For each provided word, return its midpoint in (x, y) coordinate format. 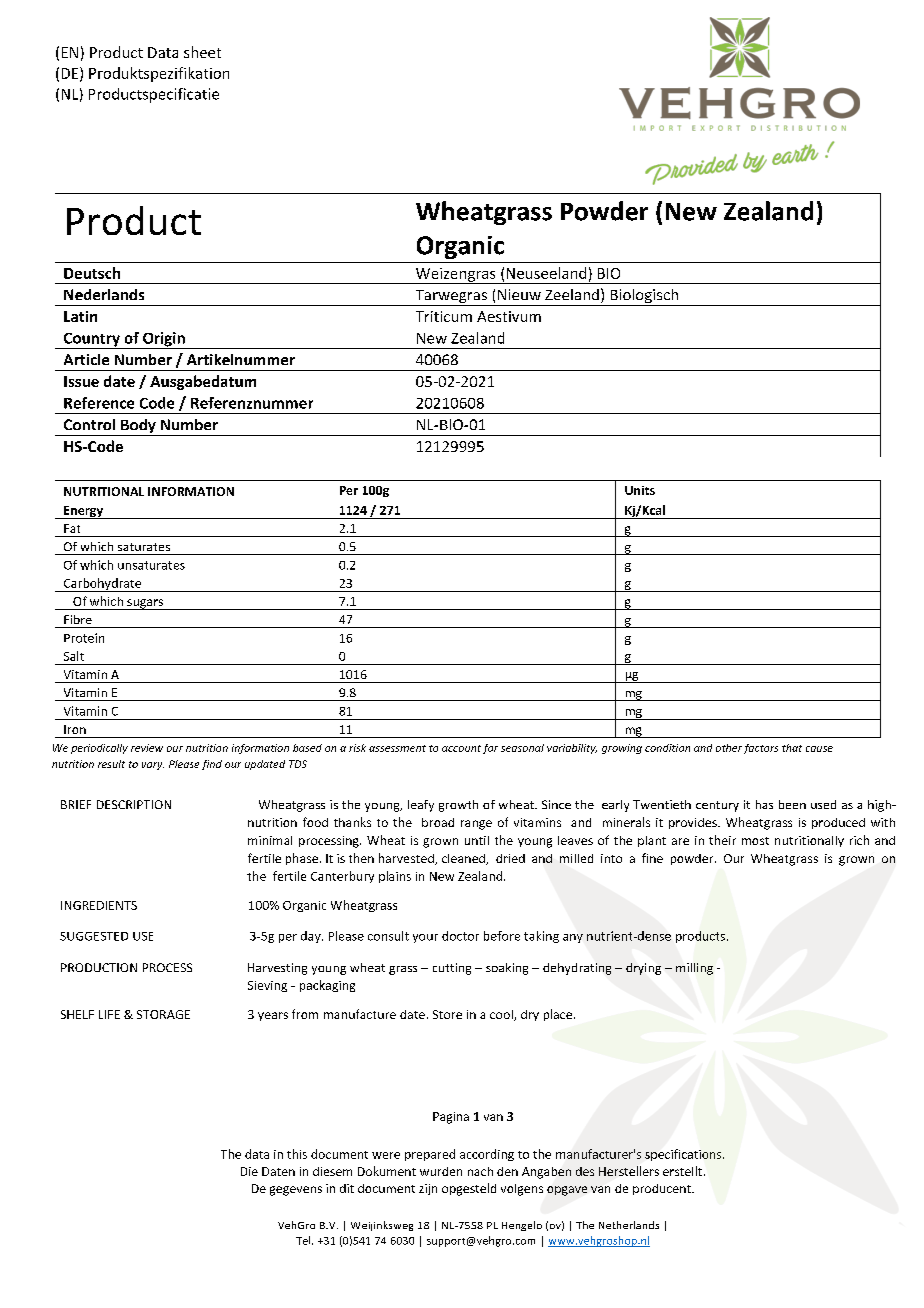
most (755, 841)
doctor (460, 936)
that (792, 748)
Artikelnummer (241, 359)
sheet (202, 52)
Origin (164, 340)
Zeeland (572, 294)
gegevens (296, 1191)
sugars (145, 604)
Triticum (444, 316)
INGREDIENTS (99, 905)
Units (640, 490)
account (461, 748)
